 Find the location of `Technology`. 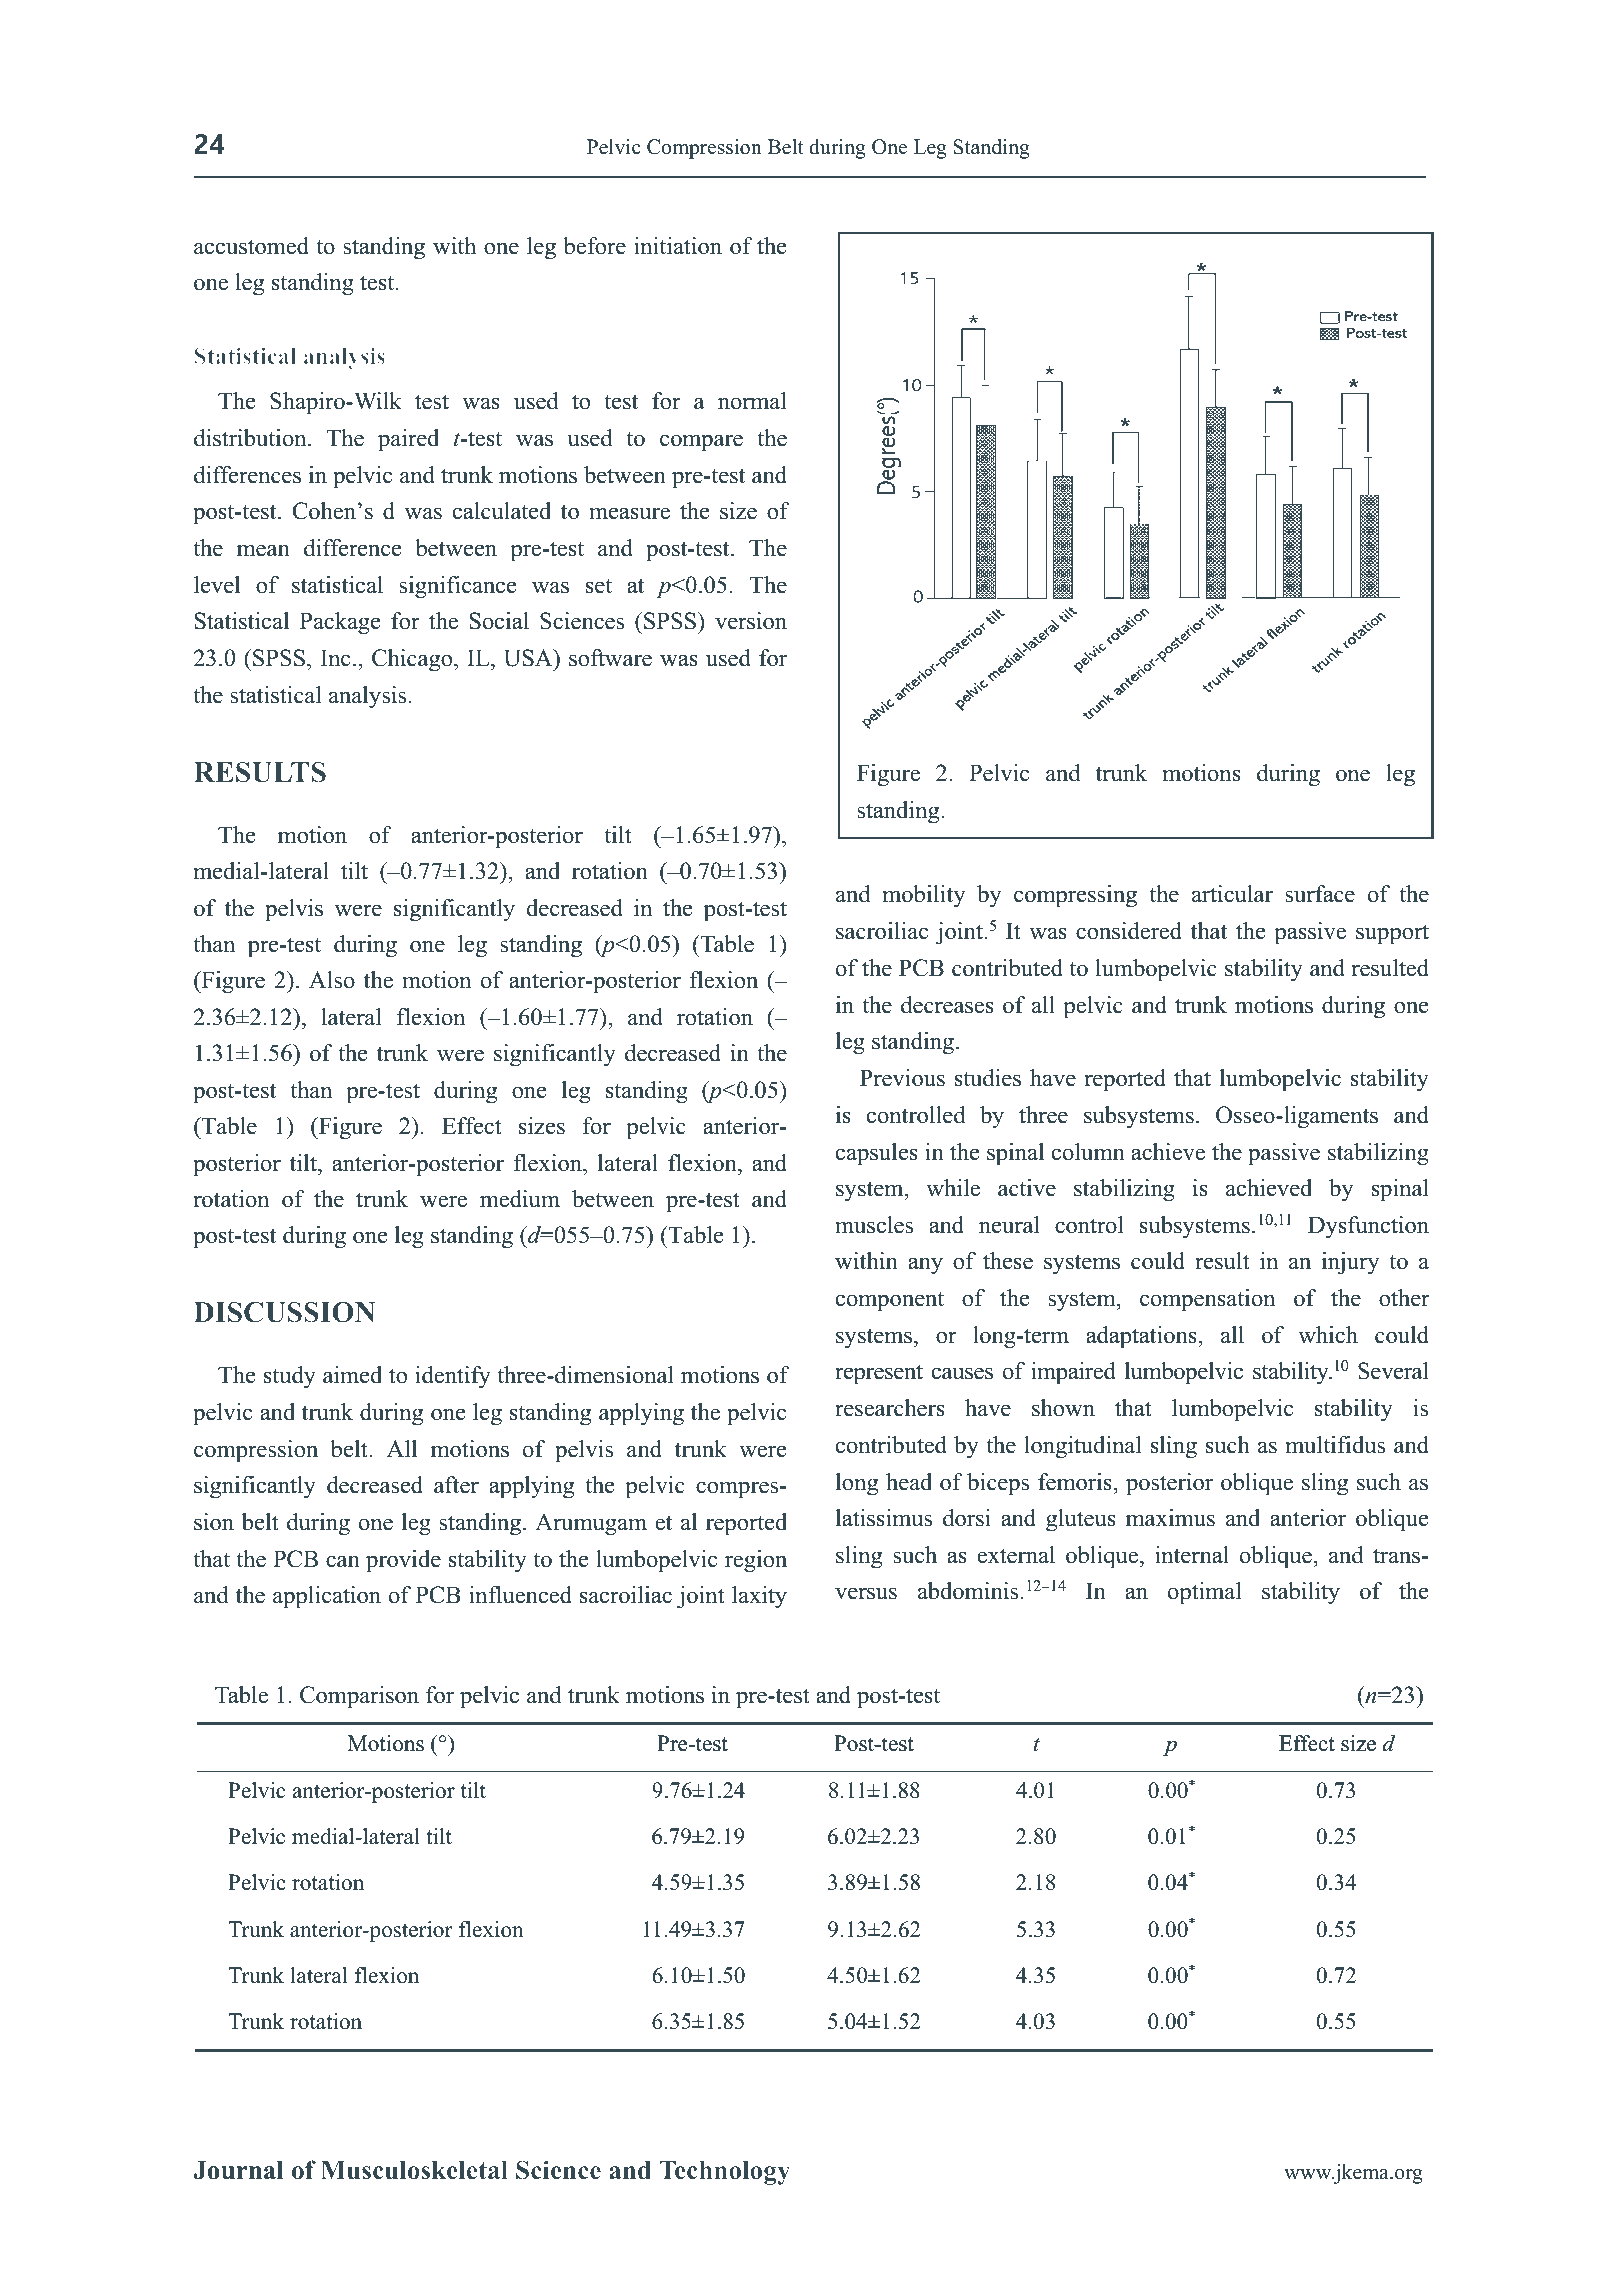

Technology is located at coordinates (724, 2173).
